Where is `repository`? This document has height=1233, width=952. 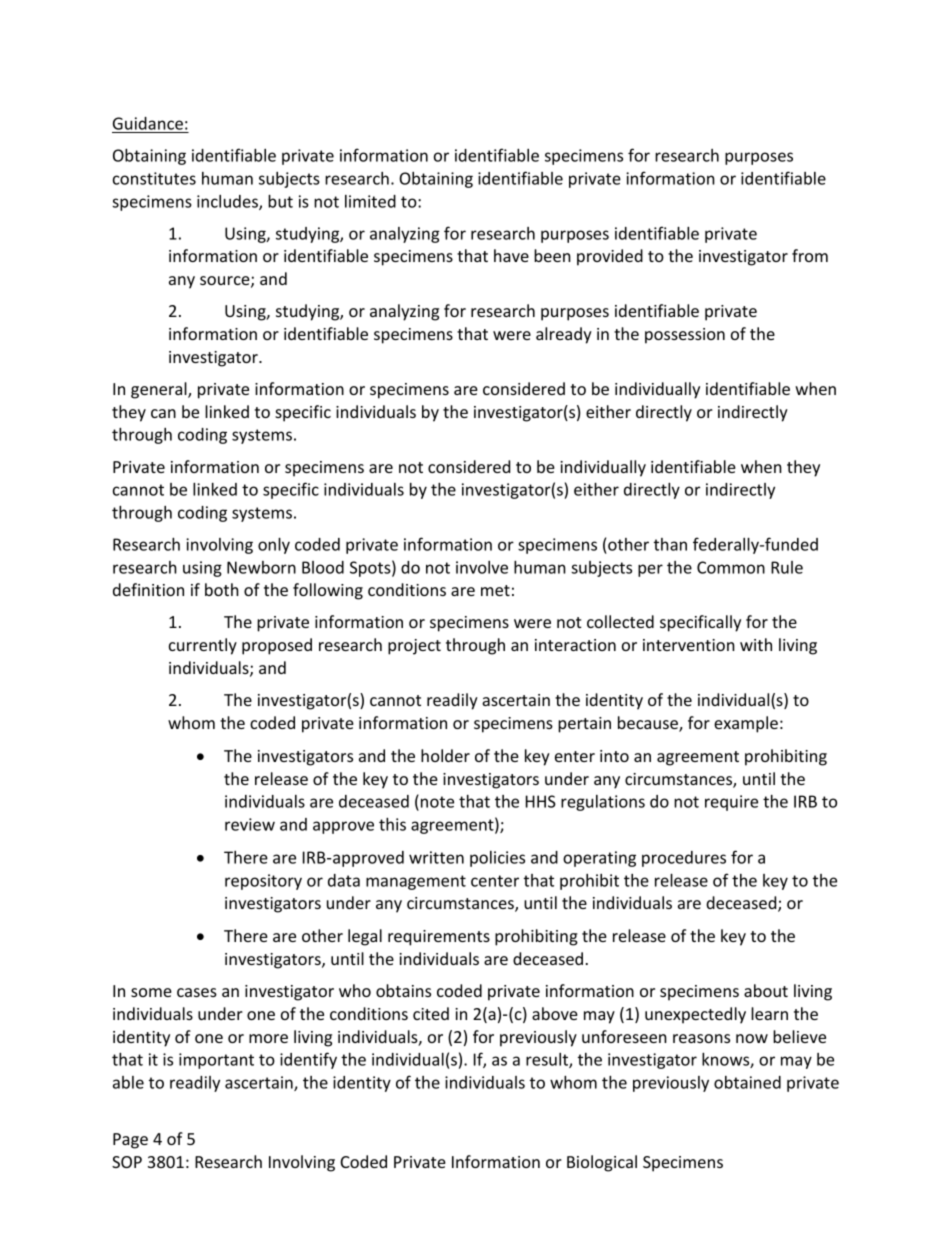
repository is located at coordinates (263, 882).
